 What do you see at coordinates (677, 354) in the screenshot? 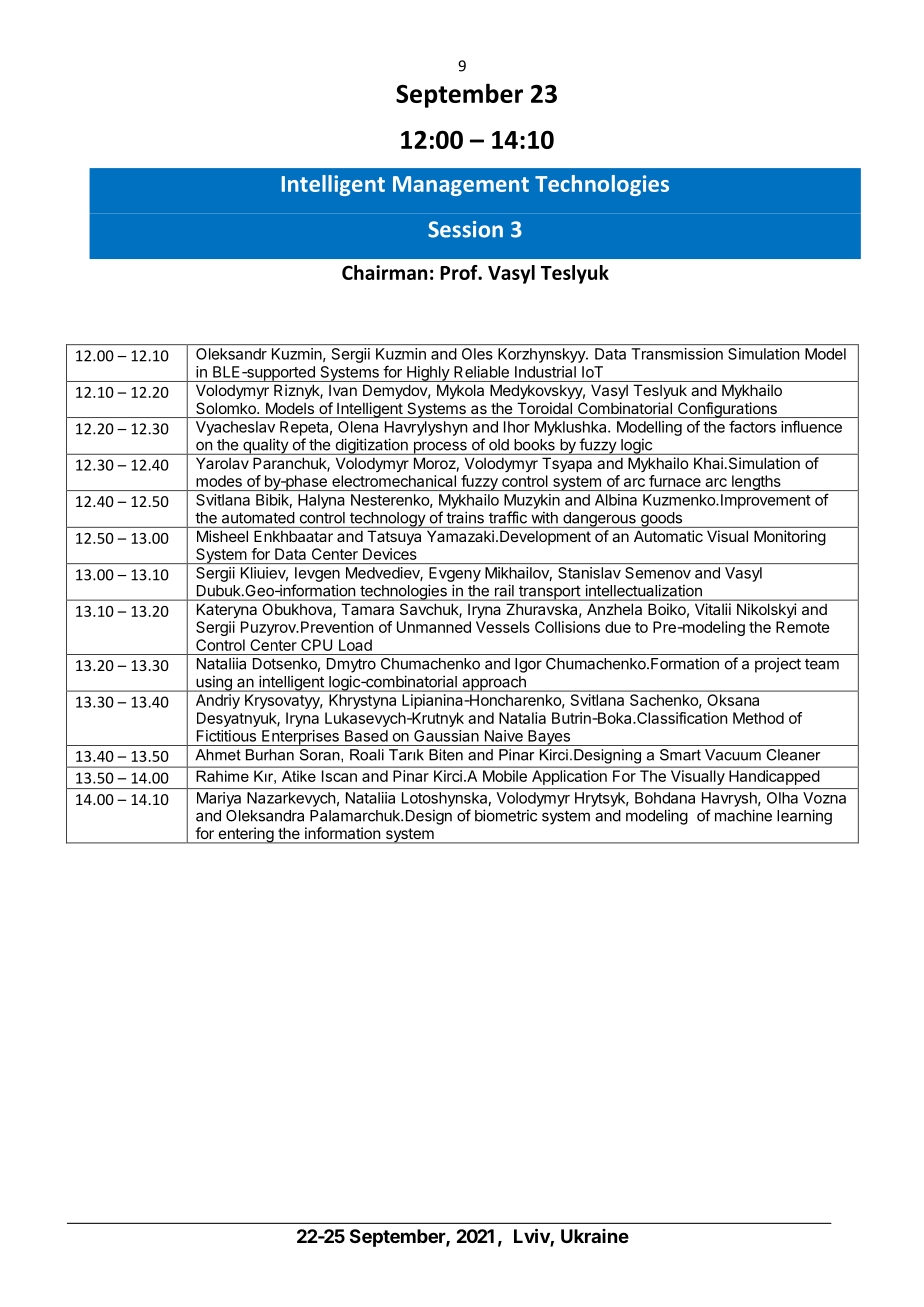
I see `Transmission` at bounding box center [677, 354].
